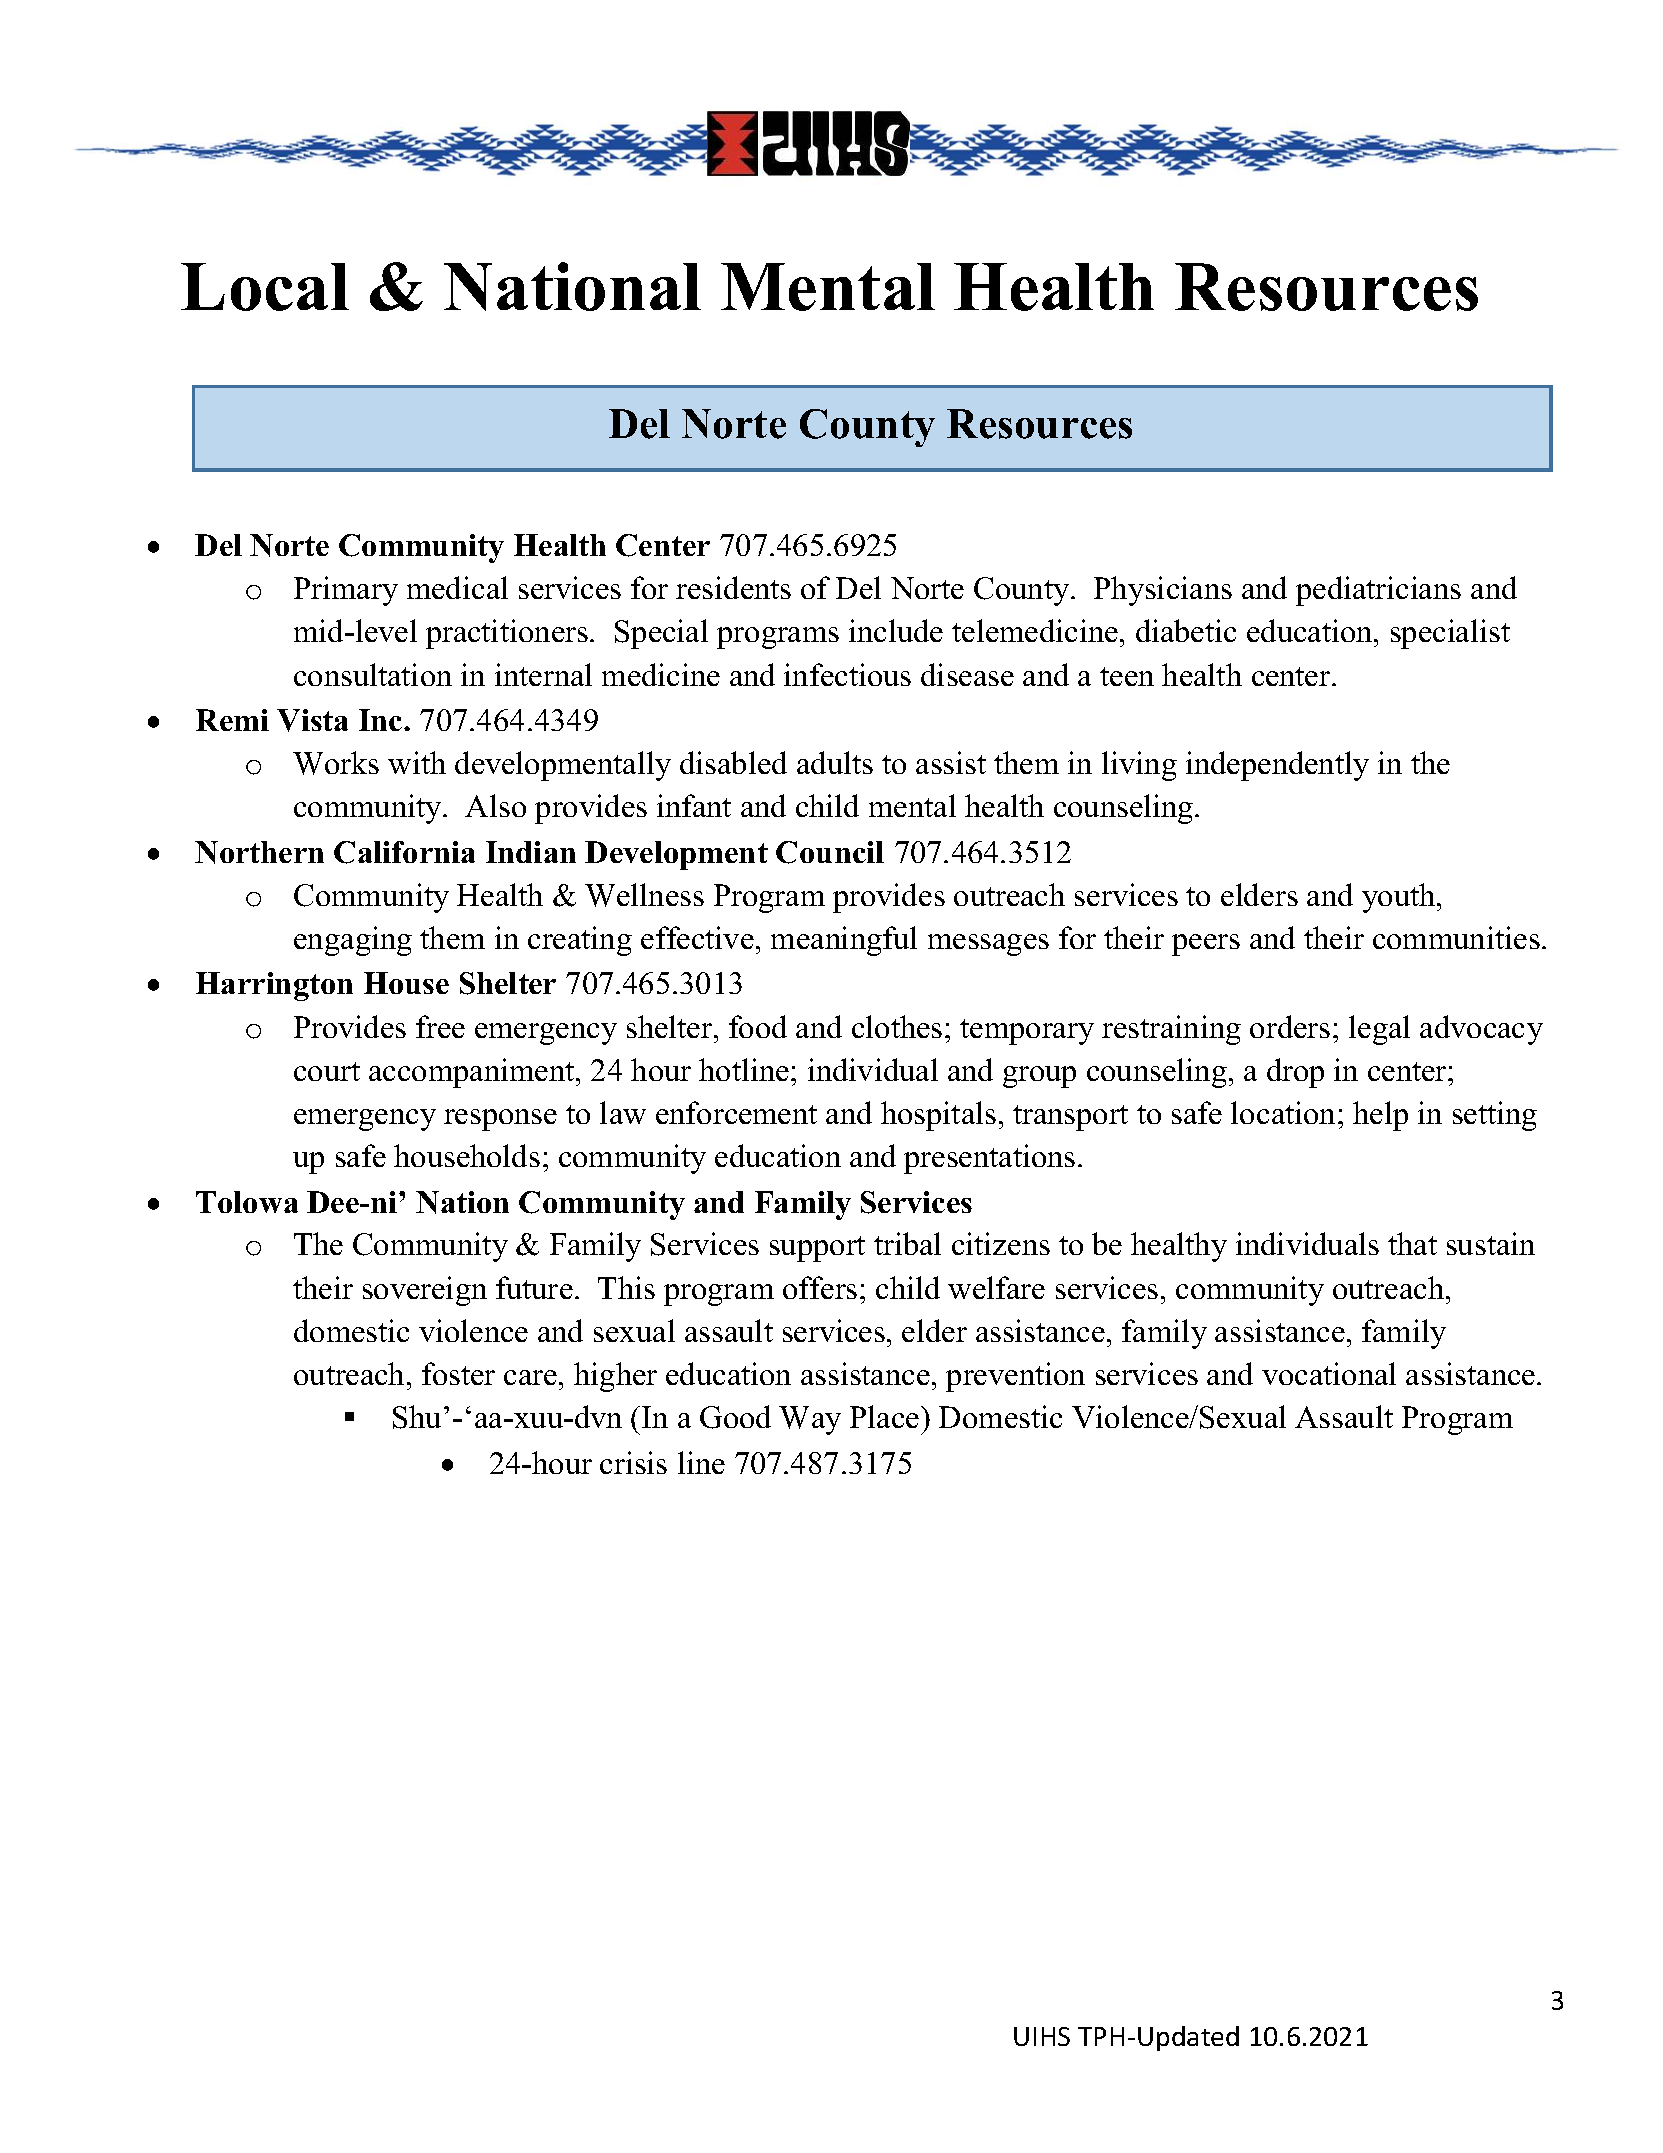 The width and height of the screenshot is (1663, 2153). I want to click on Primary, so click(346, 591).
